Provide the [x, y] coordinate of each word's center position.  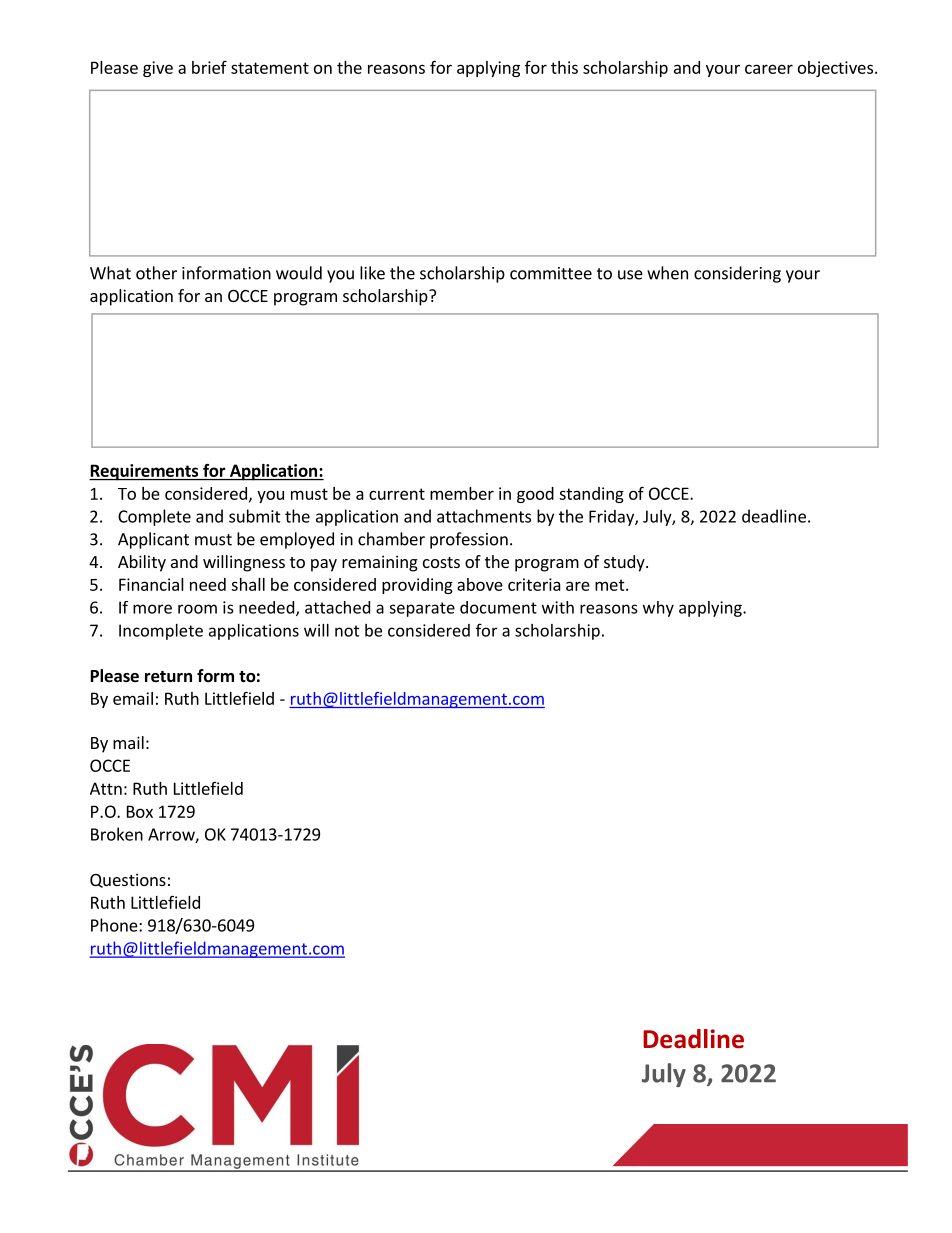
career [769, 69]
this [564, 67]
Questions [128, 880]
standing [591, 495]
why [658, 609]
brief [209, 67]
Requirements [145, 472]
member [462, 493]
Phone [115, 925]
